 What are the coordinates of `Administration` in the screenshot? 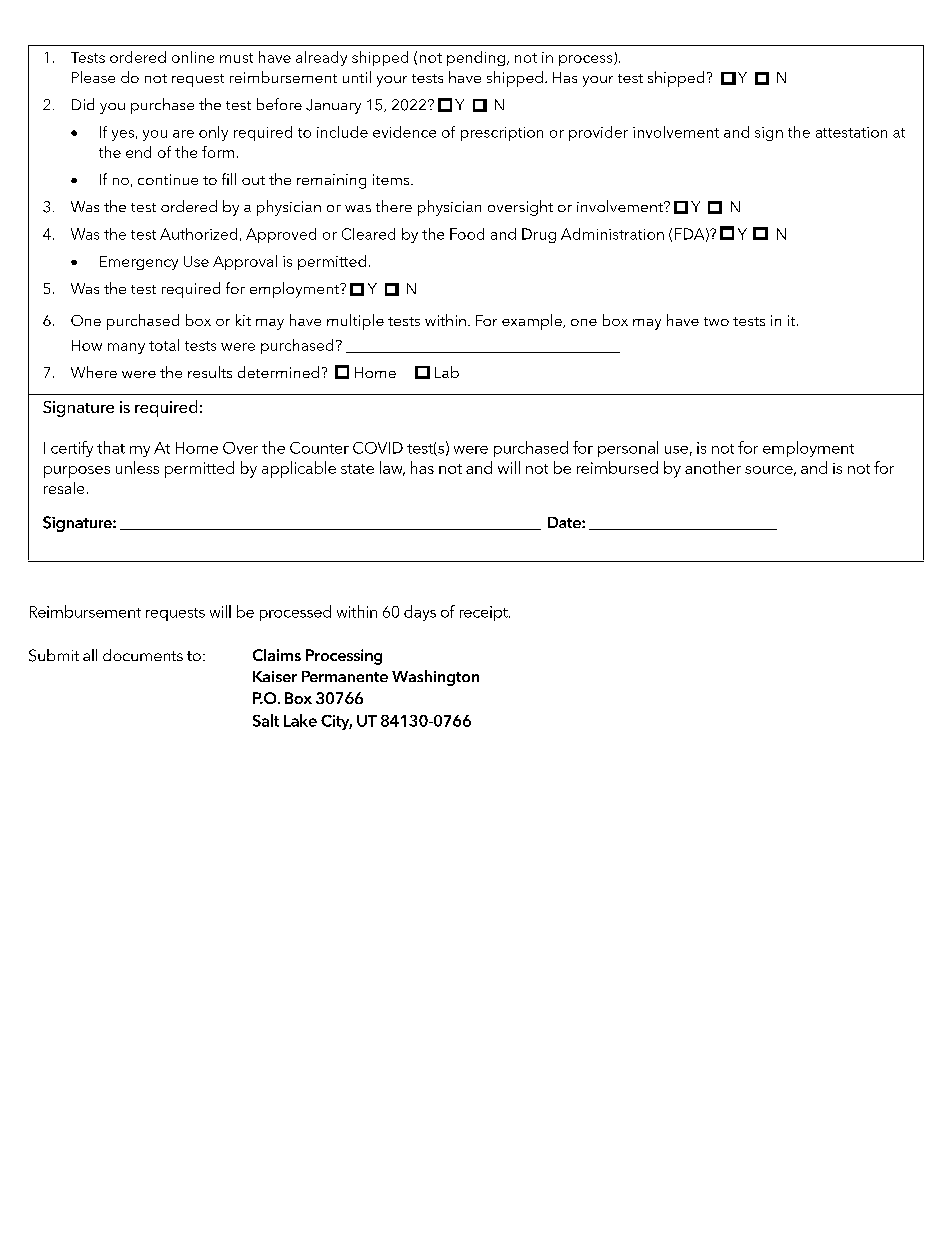 It's located at (612, 234).
